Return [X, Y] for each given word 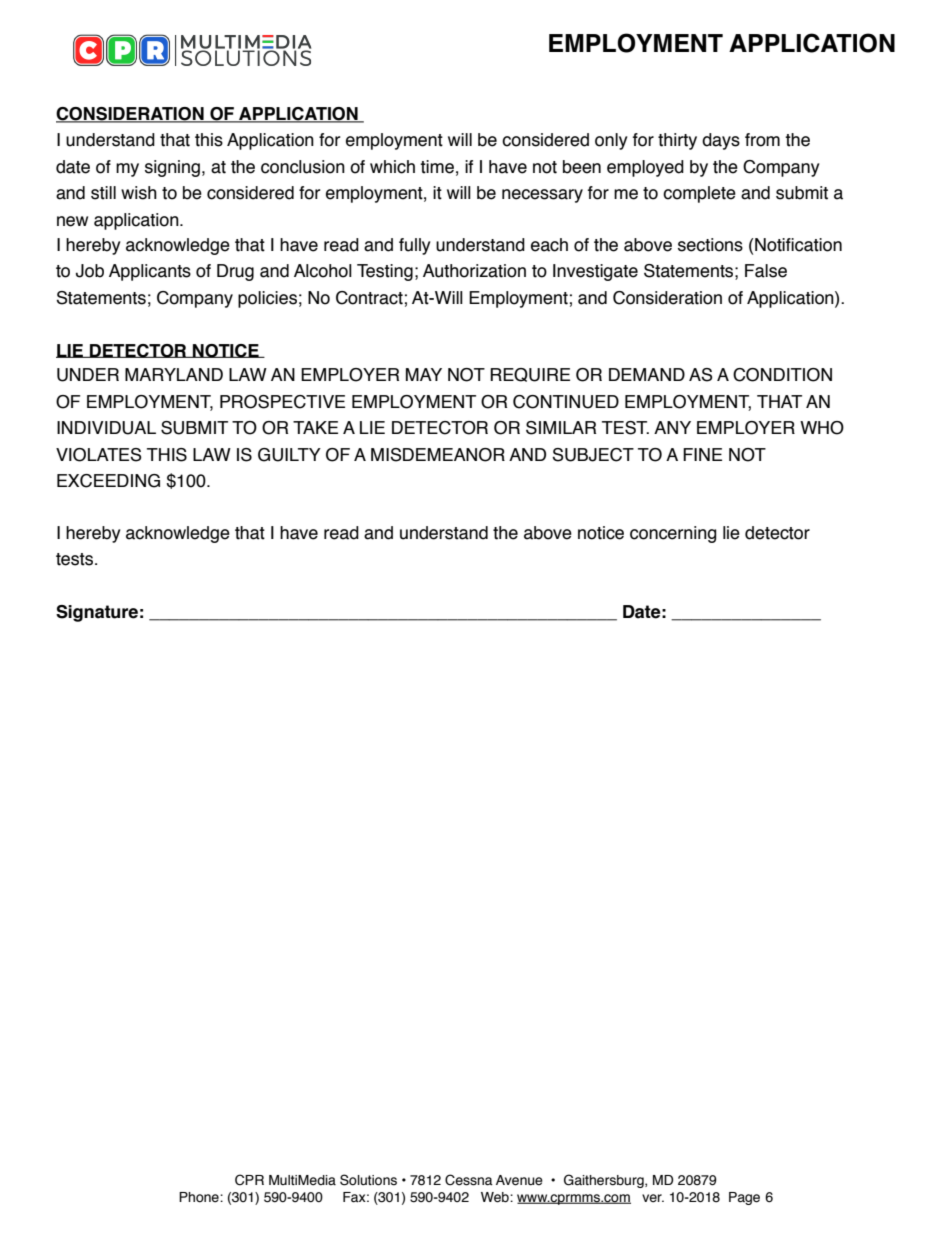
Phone [200, 1197]
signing [172, 168]
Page [744, 1198]
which [392, 167]
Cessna [469, 1180]
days [721, 141]
